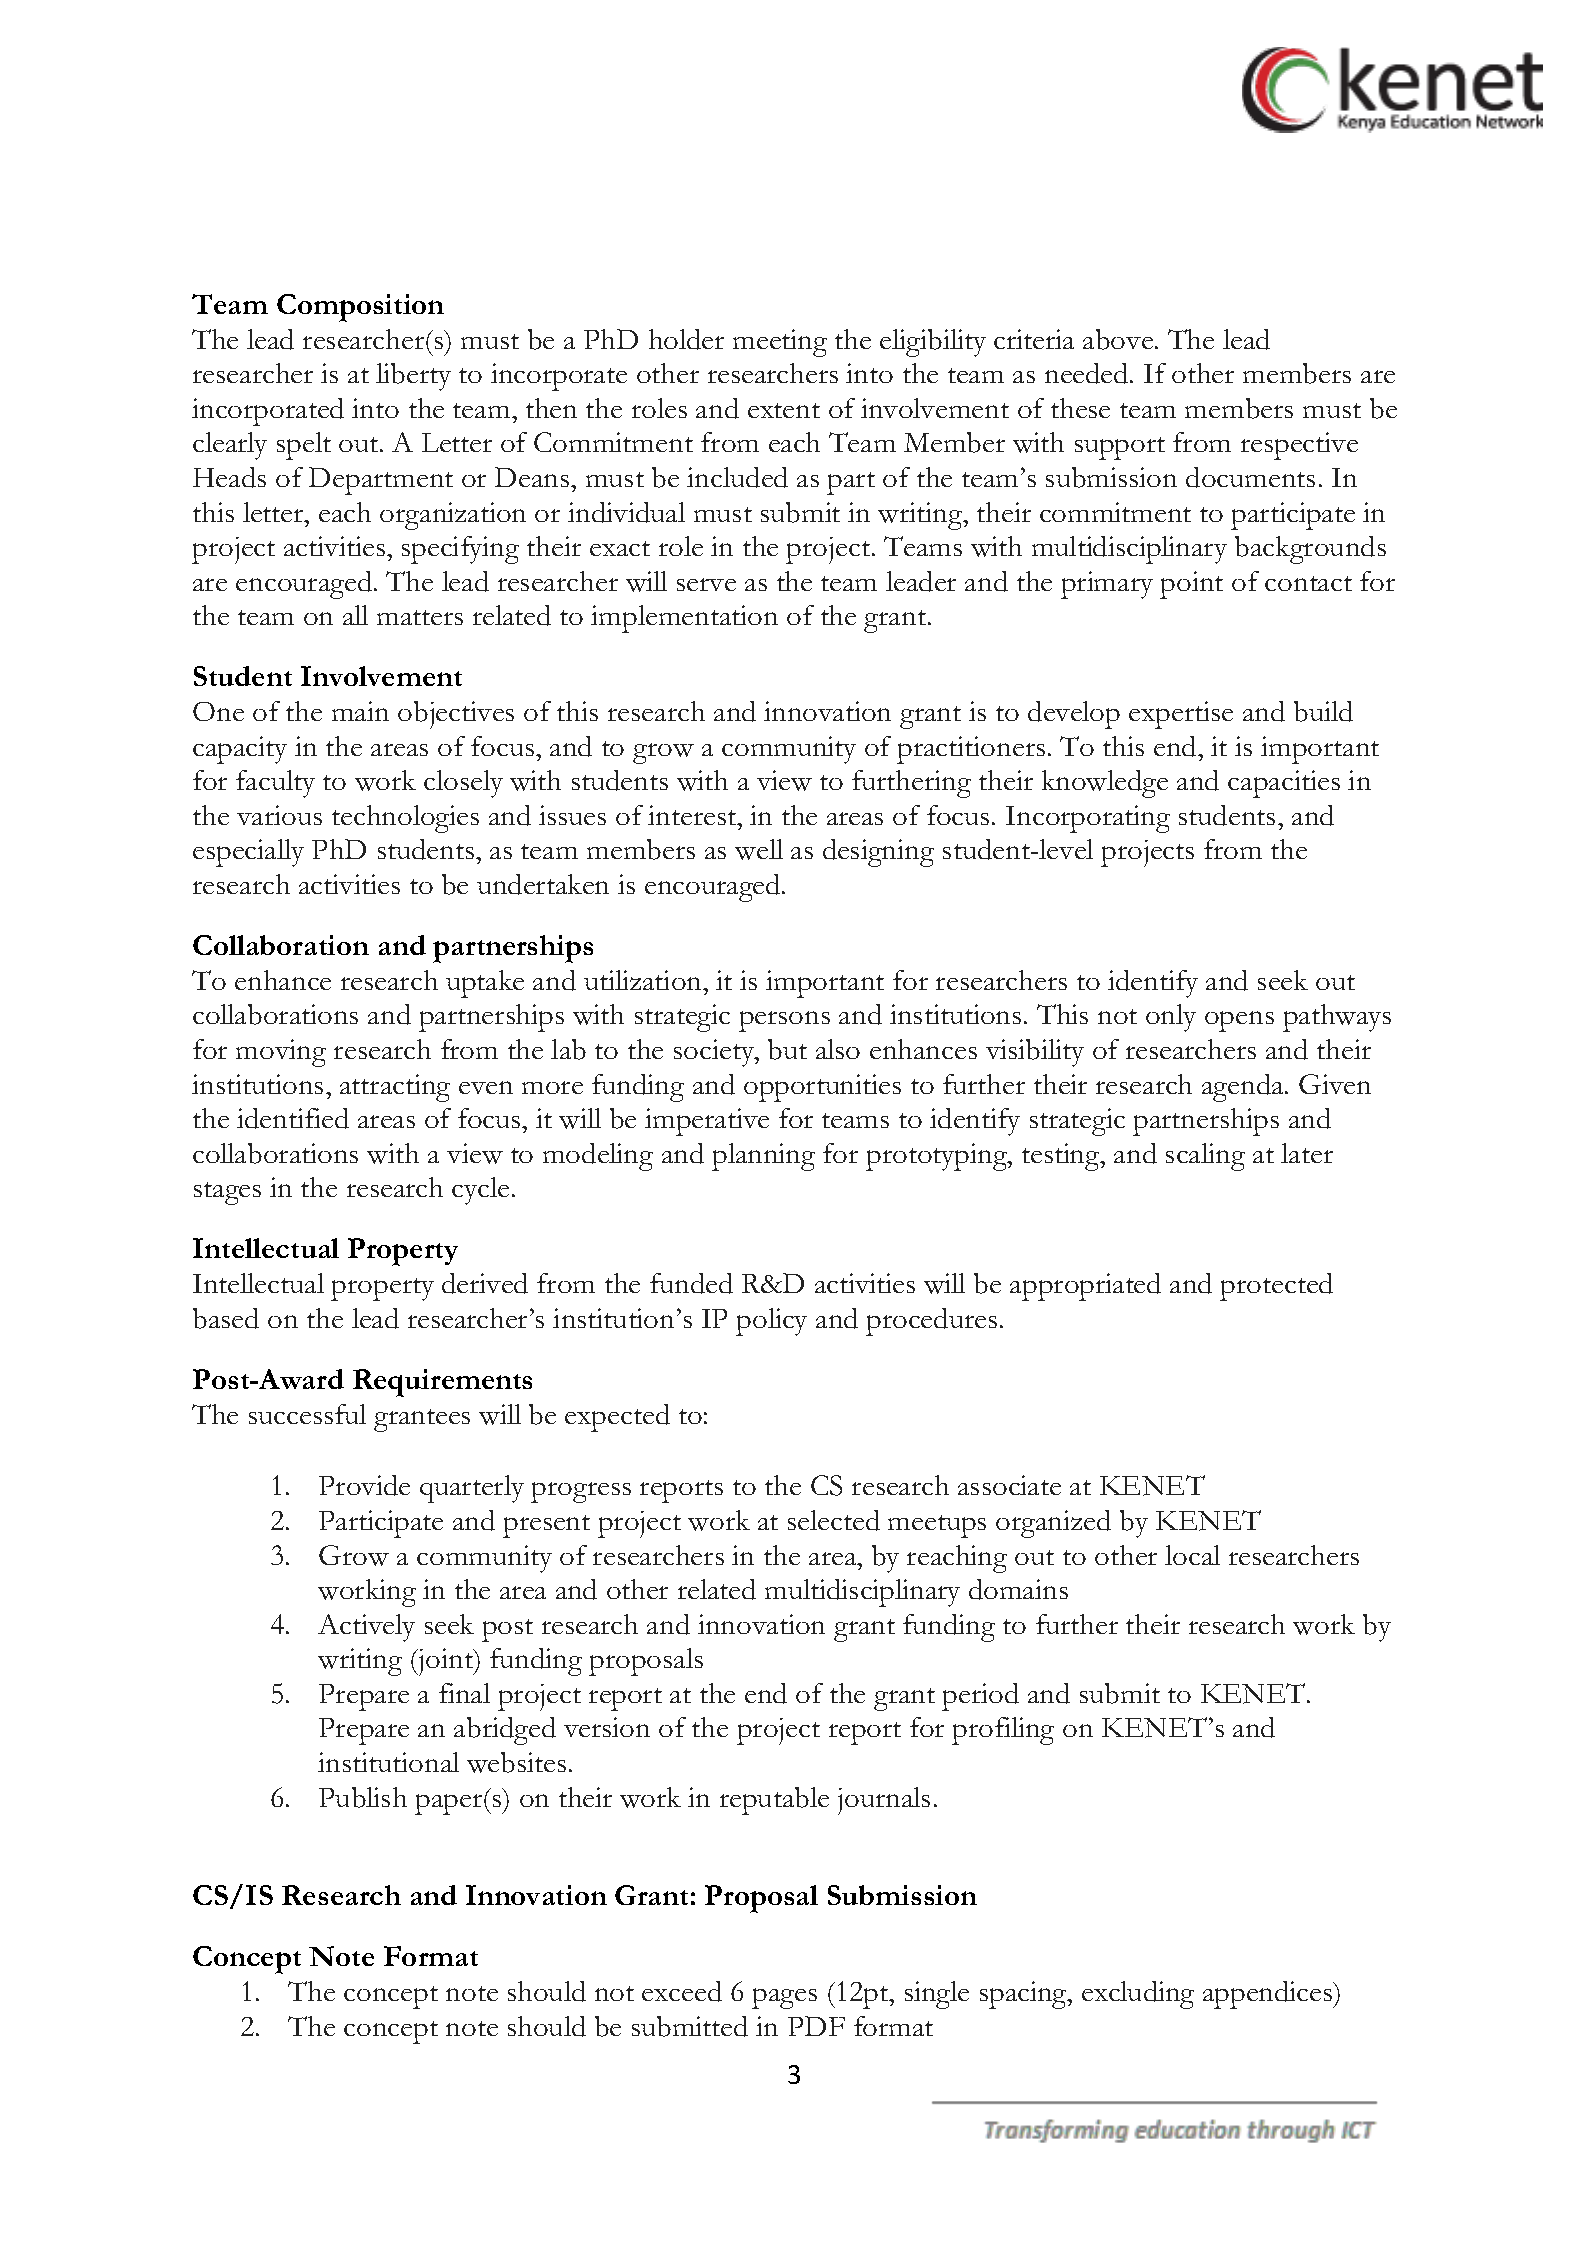  Describe the element at coordinates (1171, 1018) in the screenshot. I see `only` at that location.
